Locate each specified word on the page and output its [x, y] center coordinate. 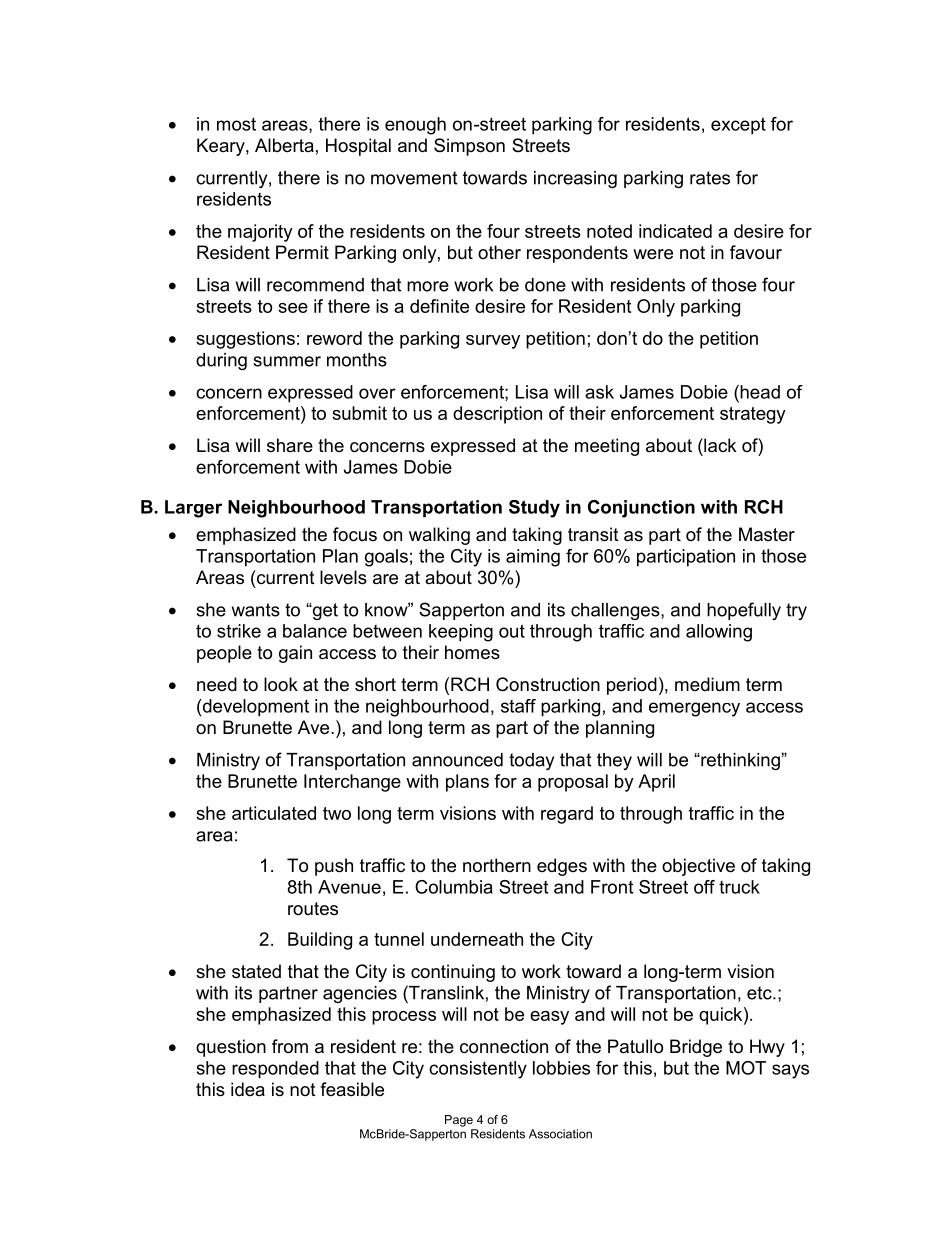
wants [256, 610]
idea [248, 1089]
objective [698, 867]
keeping [461, 633]
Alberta [284, 145]
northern [497, 865]
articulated [274, 813]
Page [459, 1121]
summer [287, 361]
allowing [719, 633]
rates [710, 178]
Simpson [469, 147]
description [497, 415]
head [759, 392]
